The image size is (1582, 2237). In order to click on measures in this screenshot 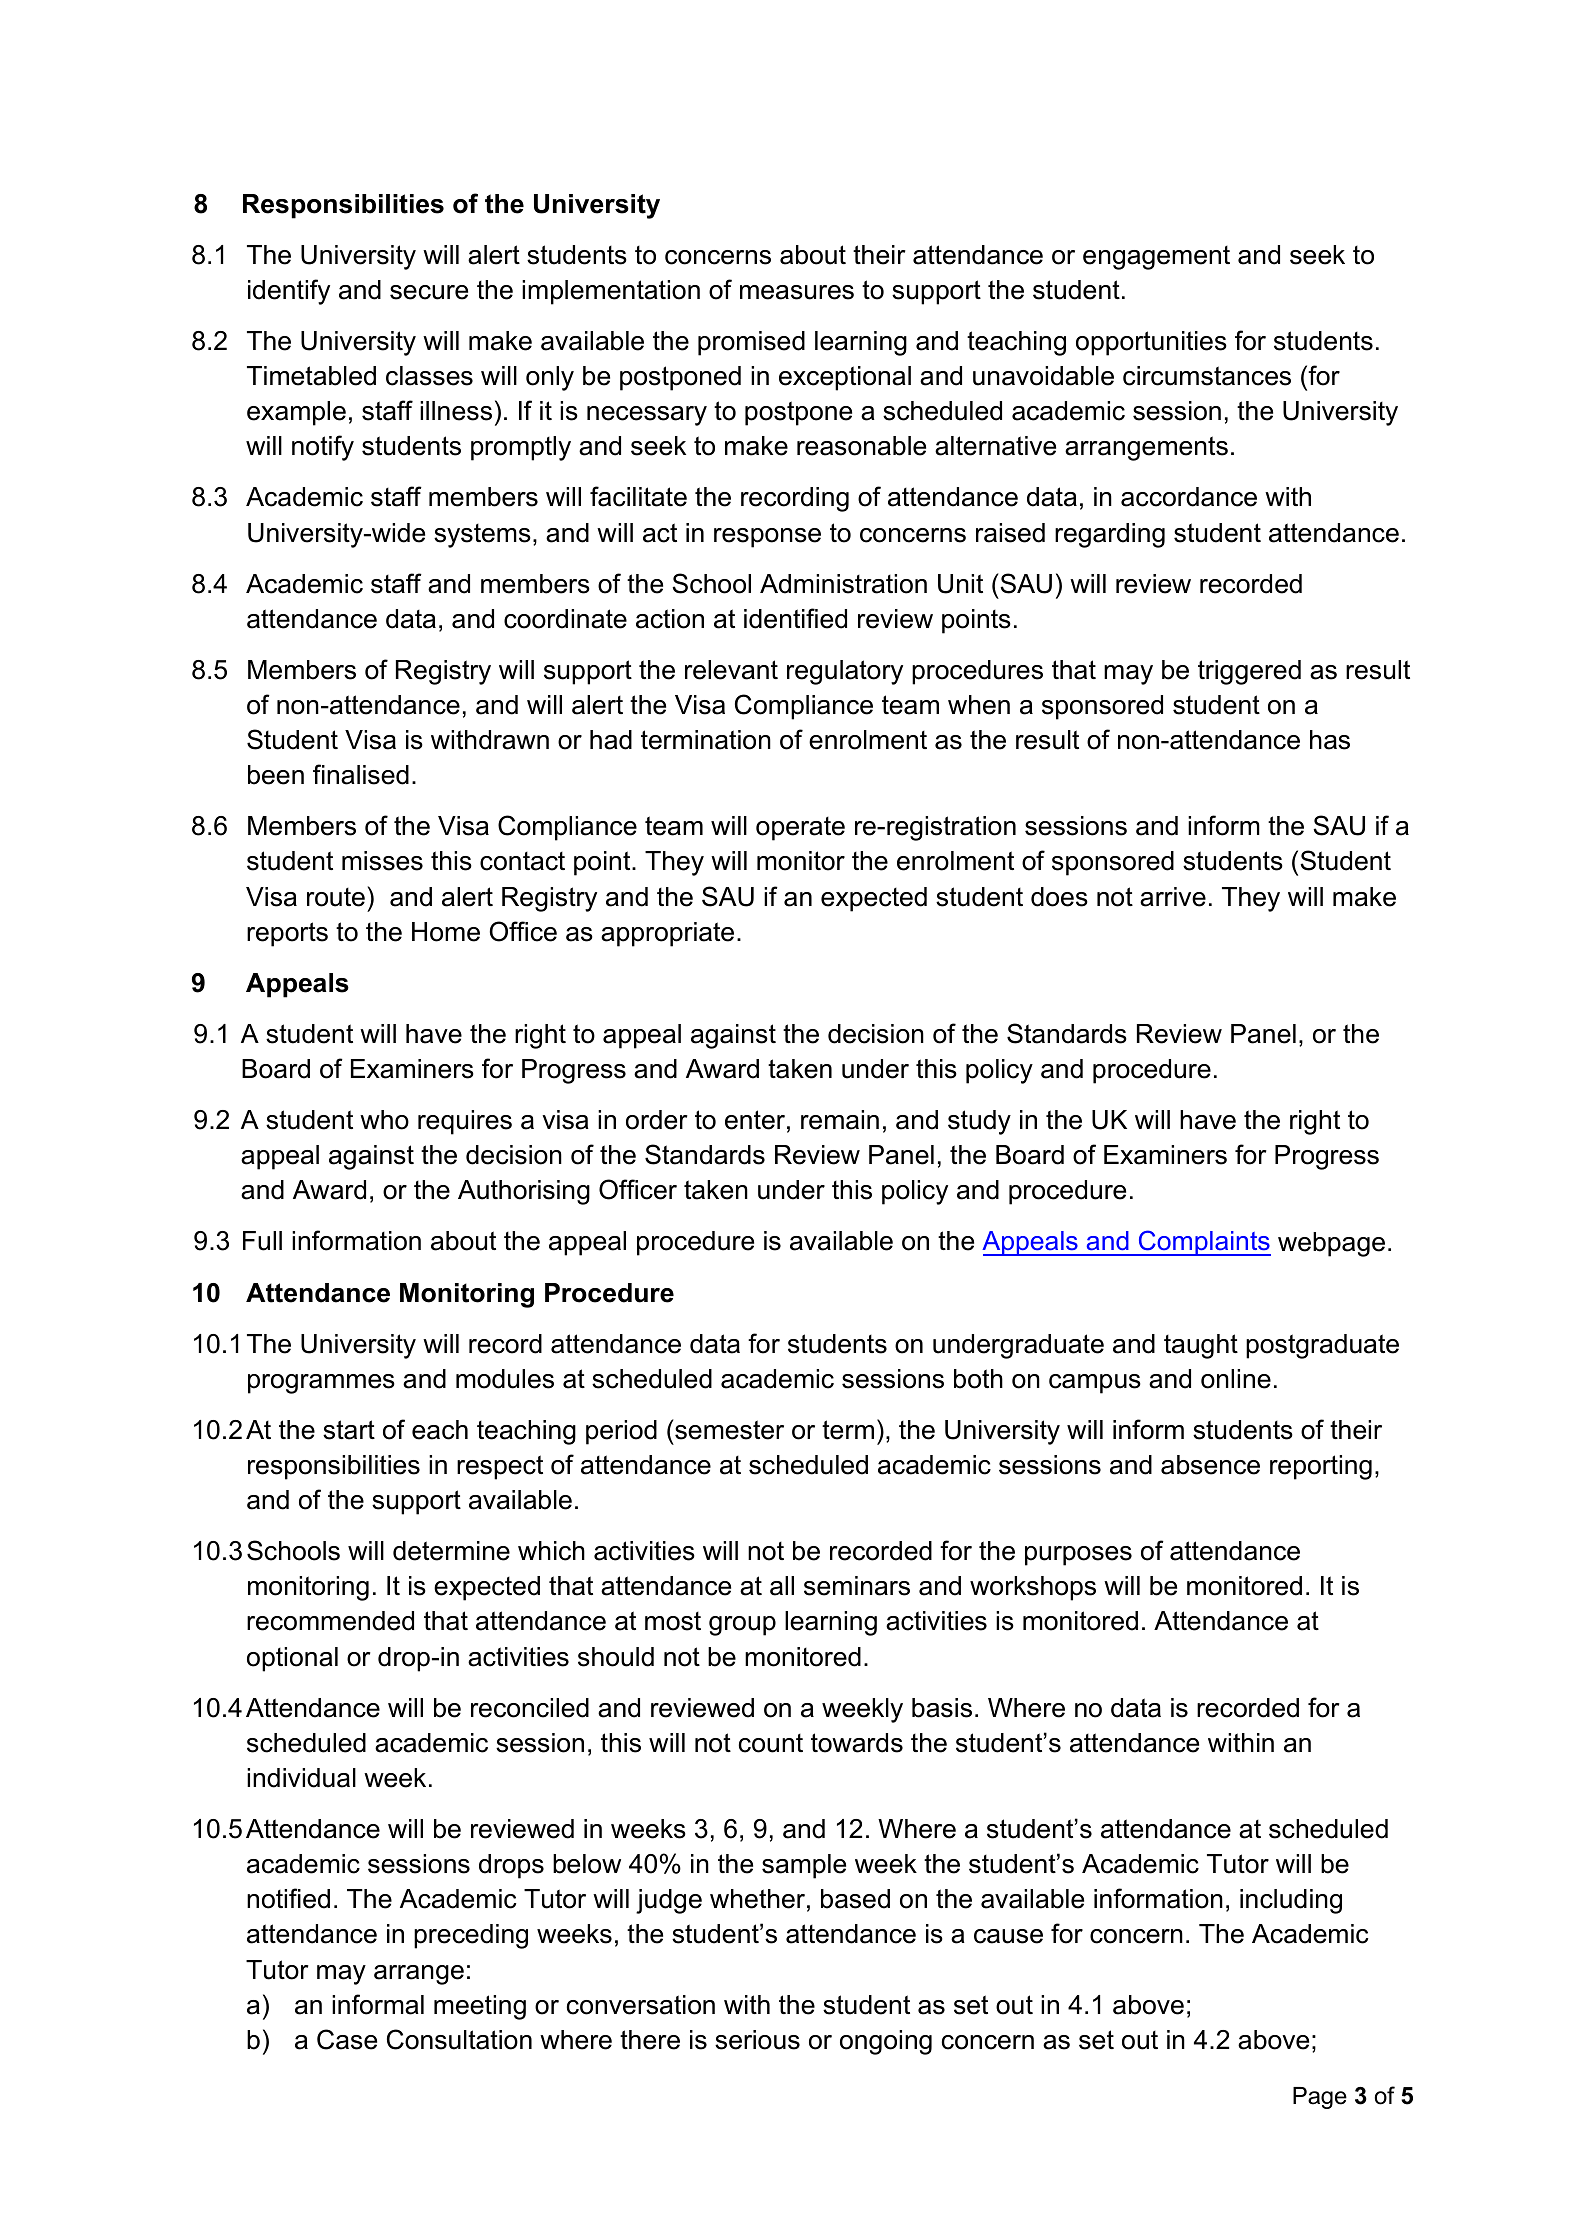, I will do `click(797, 292)`.
